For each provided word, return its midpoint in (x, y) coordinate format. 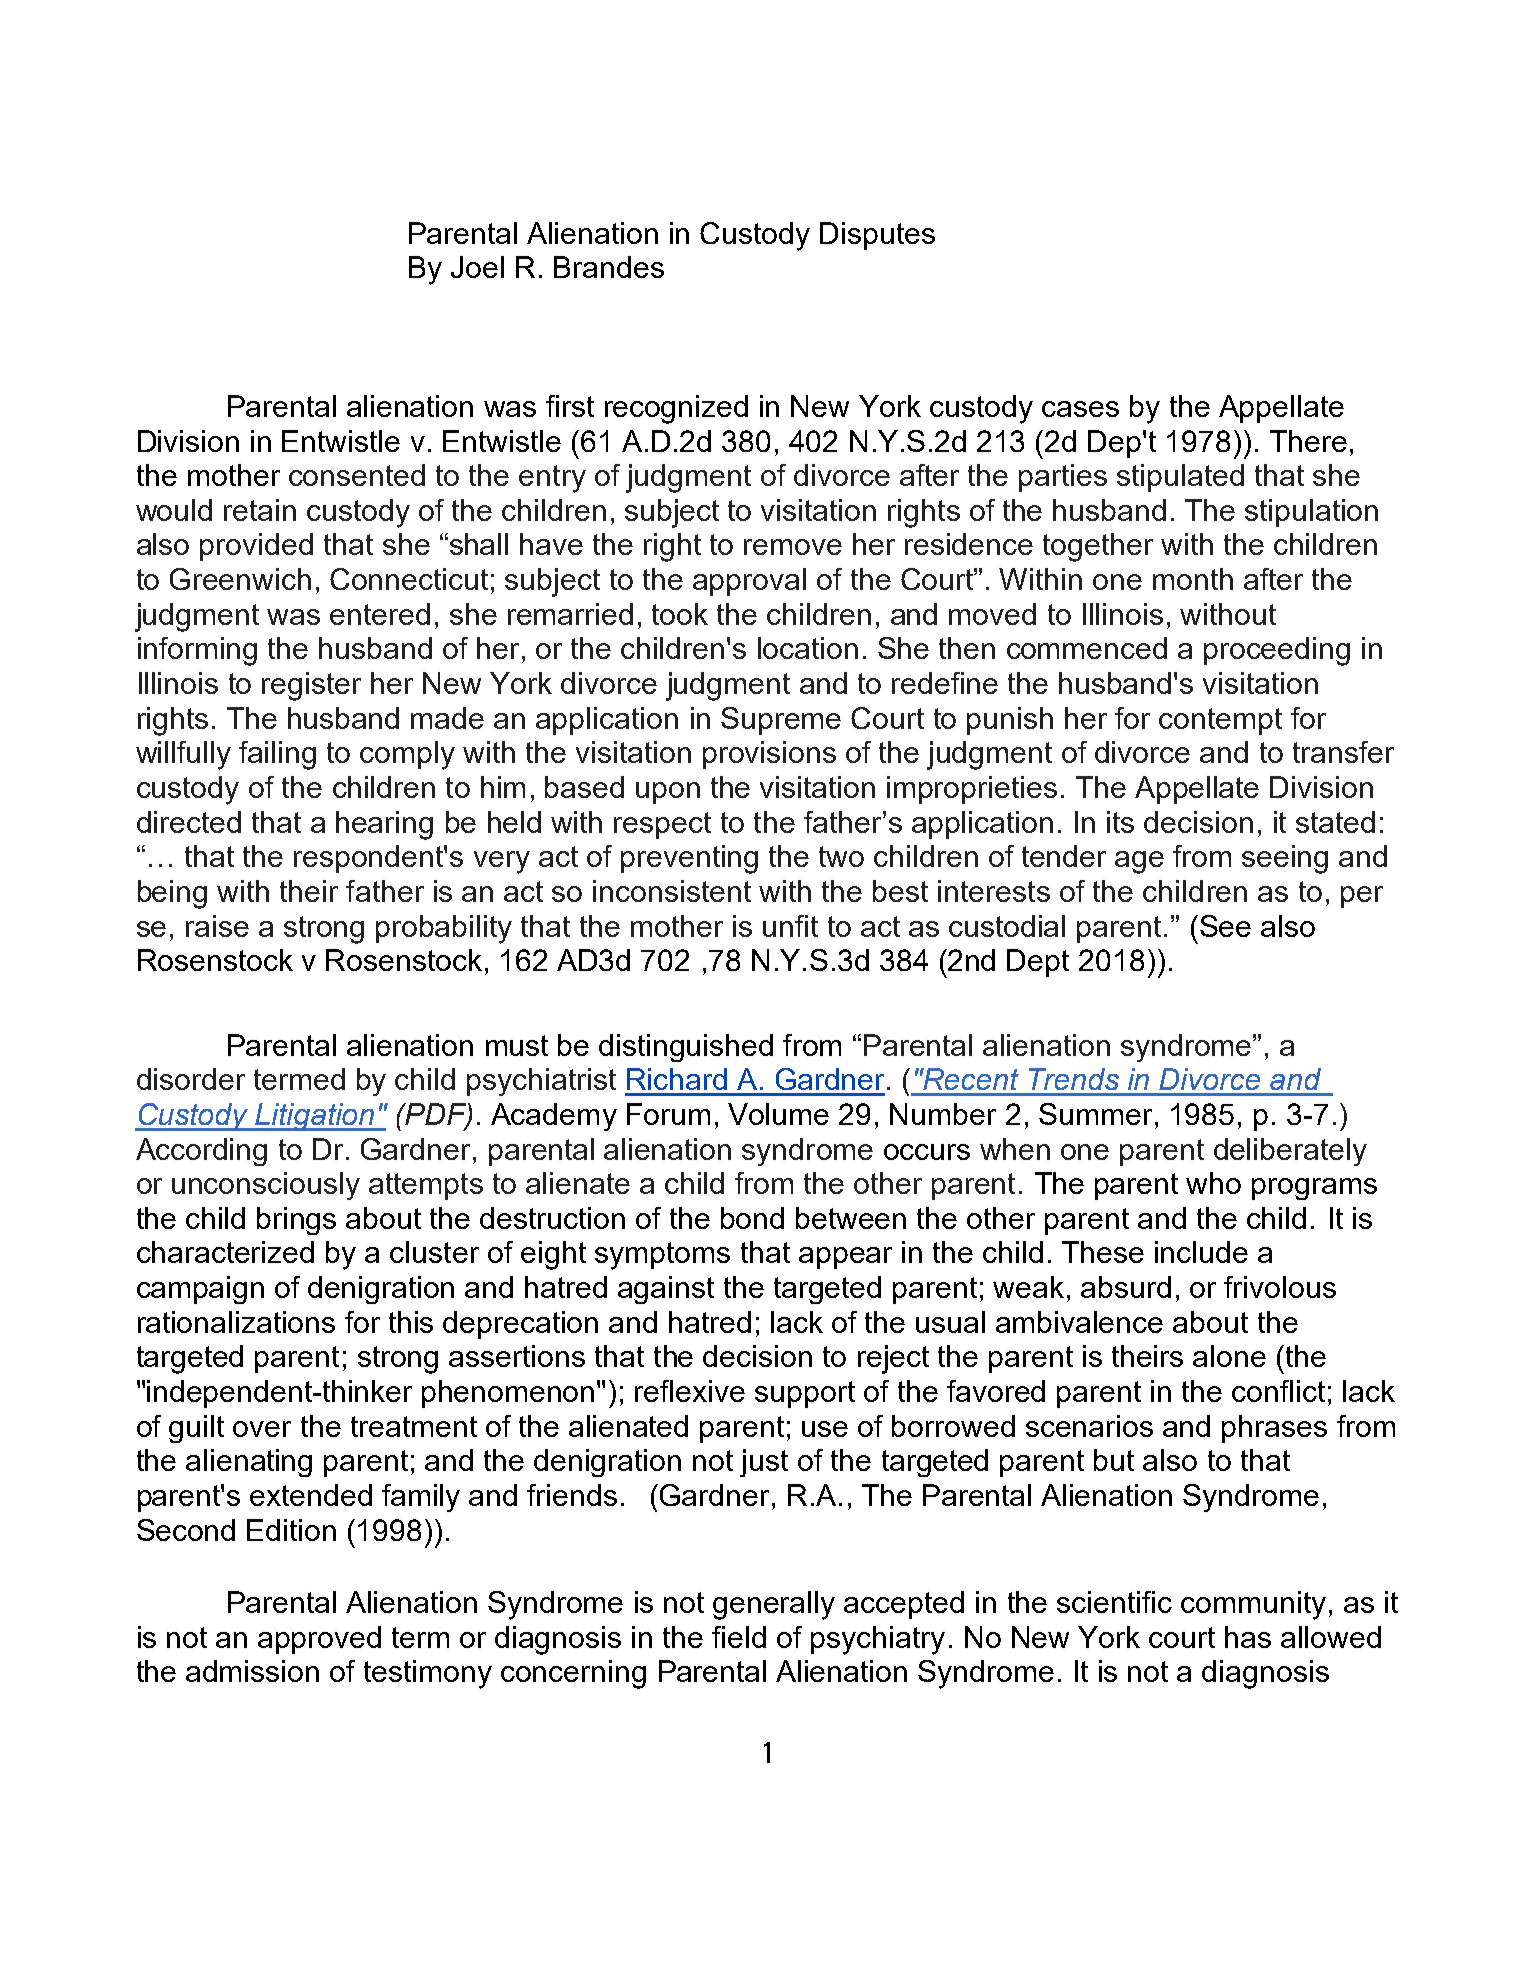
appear (845, 1258)
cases (1080, 409)
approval (749, 582)
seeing (1285, 859)
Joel (477, 267)
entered (380, 614)
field (739, 1637)
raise (217, 926)
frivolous (1280, 1287)
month (1193, 579)
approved (319, 1640)
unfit (790, 926)
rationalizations (236, 1322)
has (1248, 1637)
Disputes (877, 236)
